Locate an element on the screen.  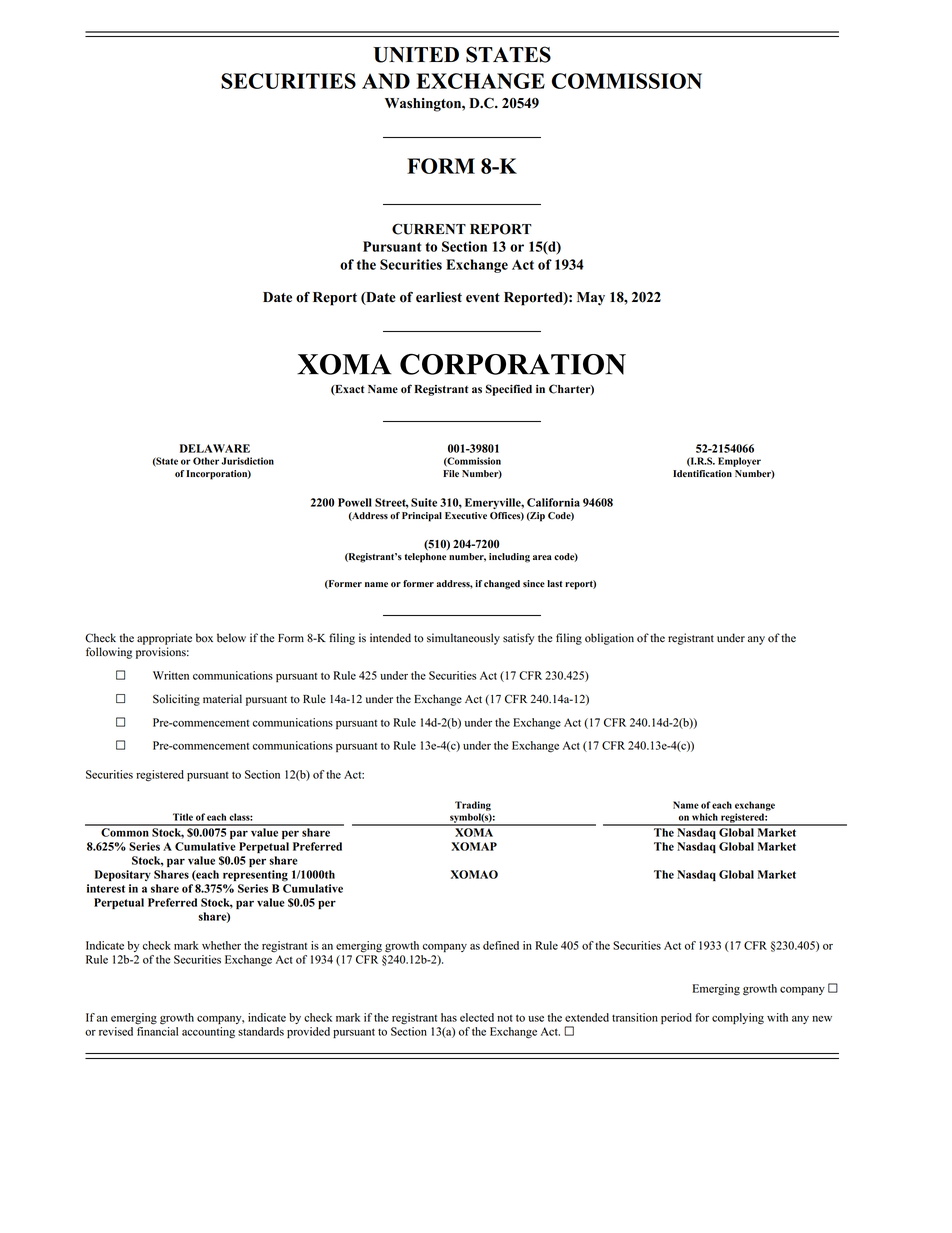
Identification is located at coordinates (702, 474).
